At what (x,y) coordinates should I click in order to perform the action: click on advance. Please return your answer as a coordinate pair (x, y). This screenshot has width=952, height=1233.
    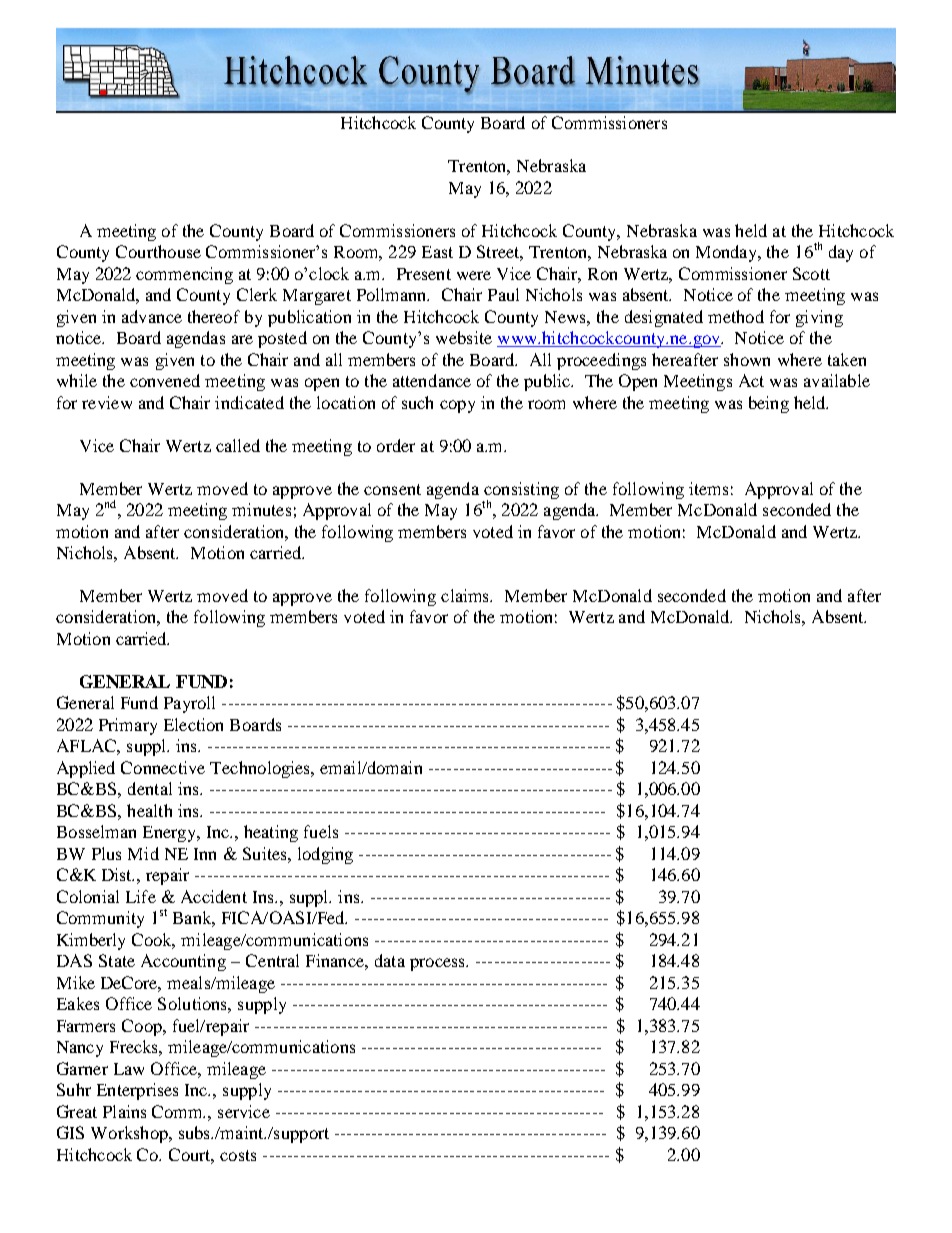
    Looking at the image, I should click on (152, 316).
